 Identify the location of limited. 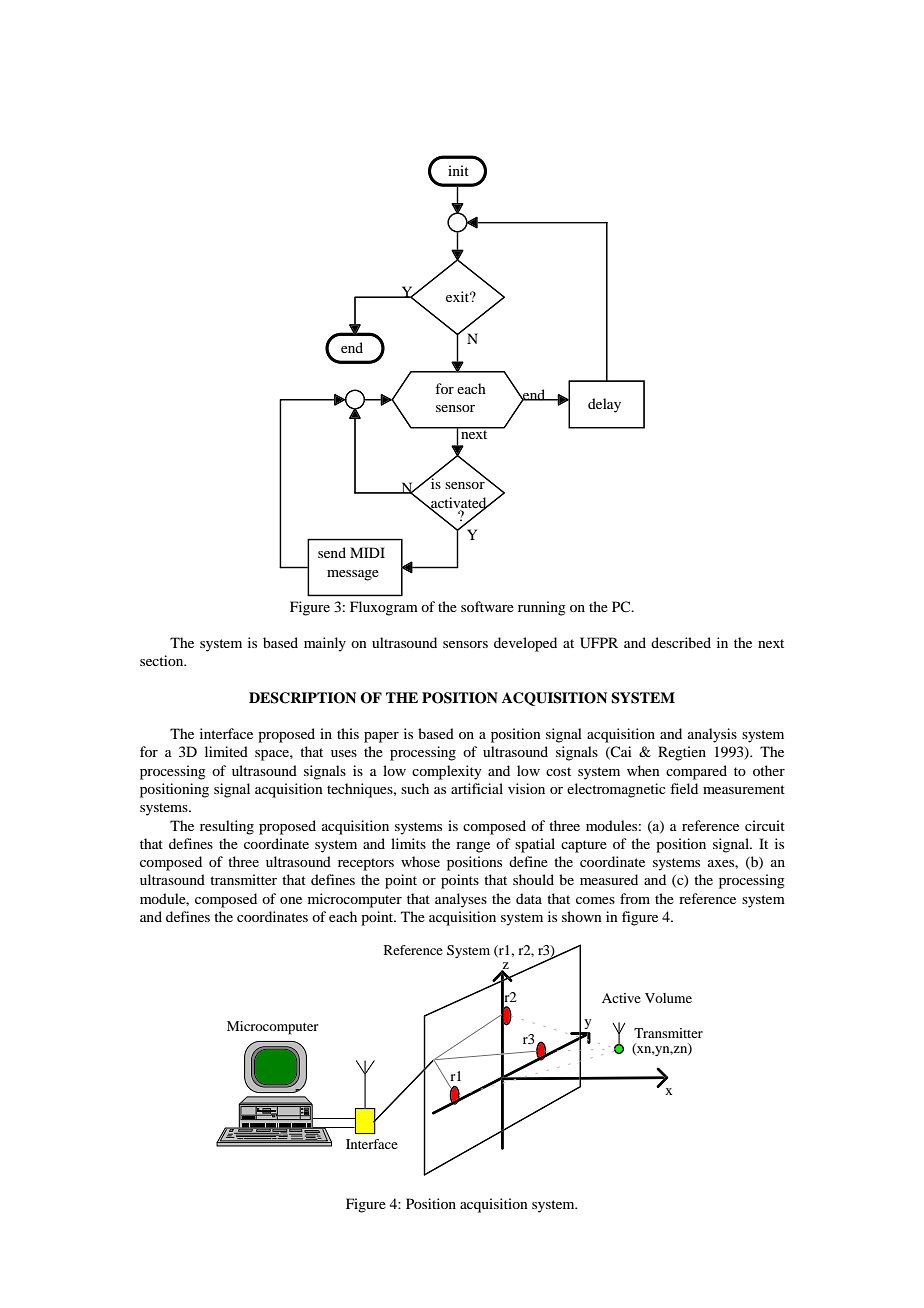
(226, 751).
